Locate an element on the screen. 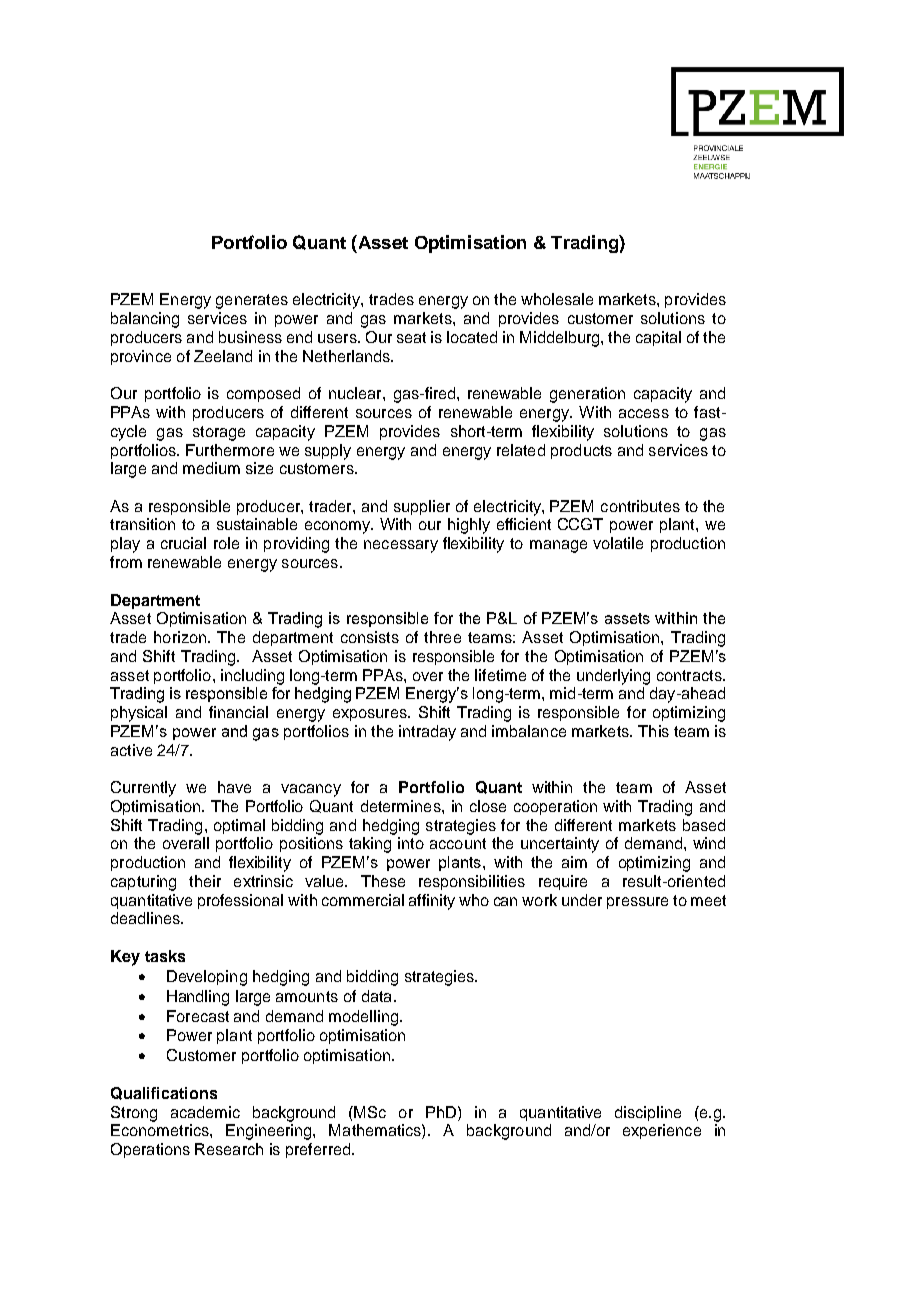 The width and height of the screenshot is (924, 1308). based is located at coordinates (704, 825).
